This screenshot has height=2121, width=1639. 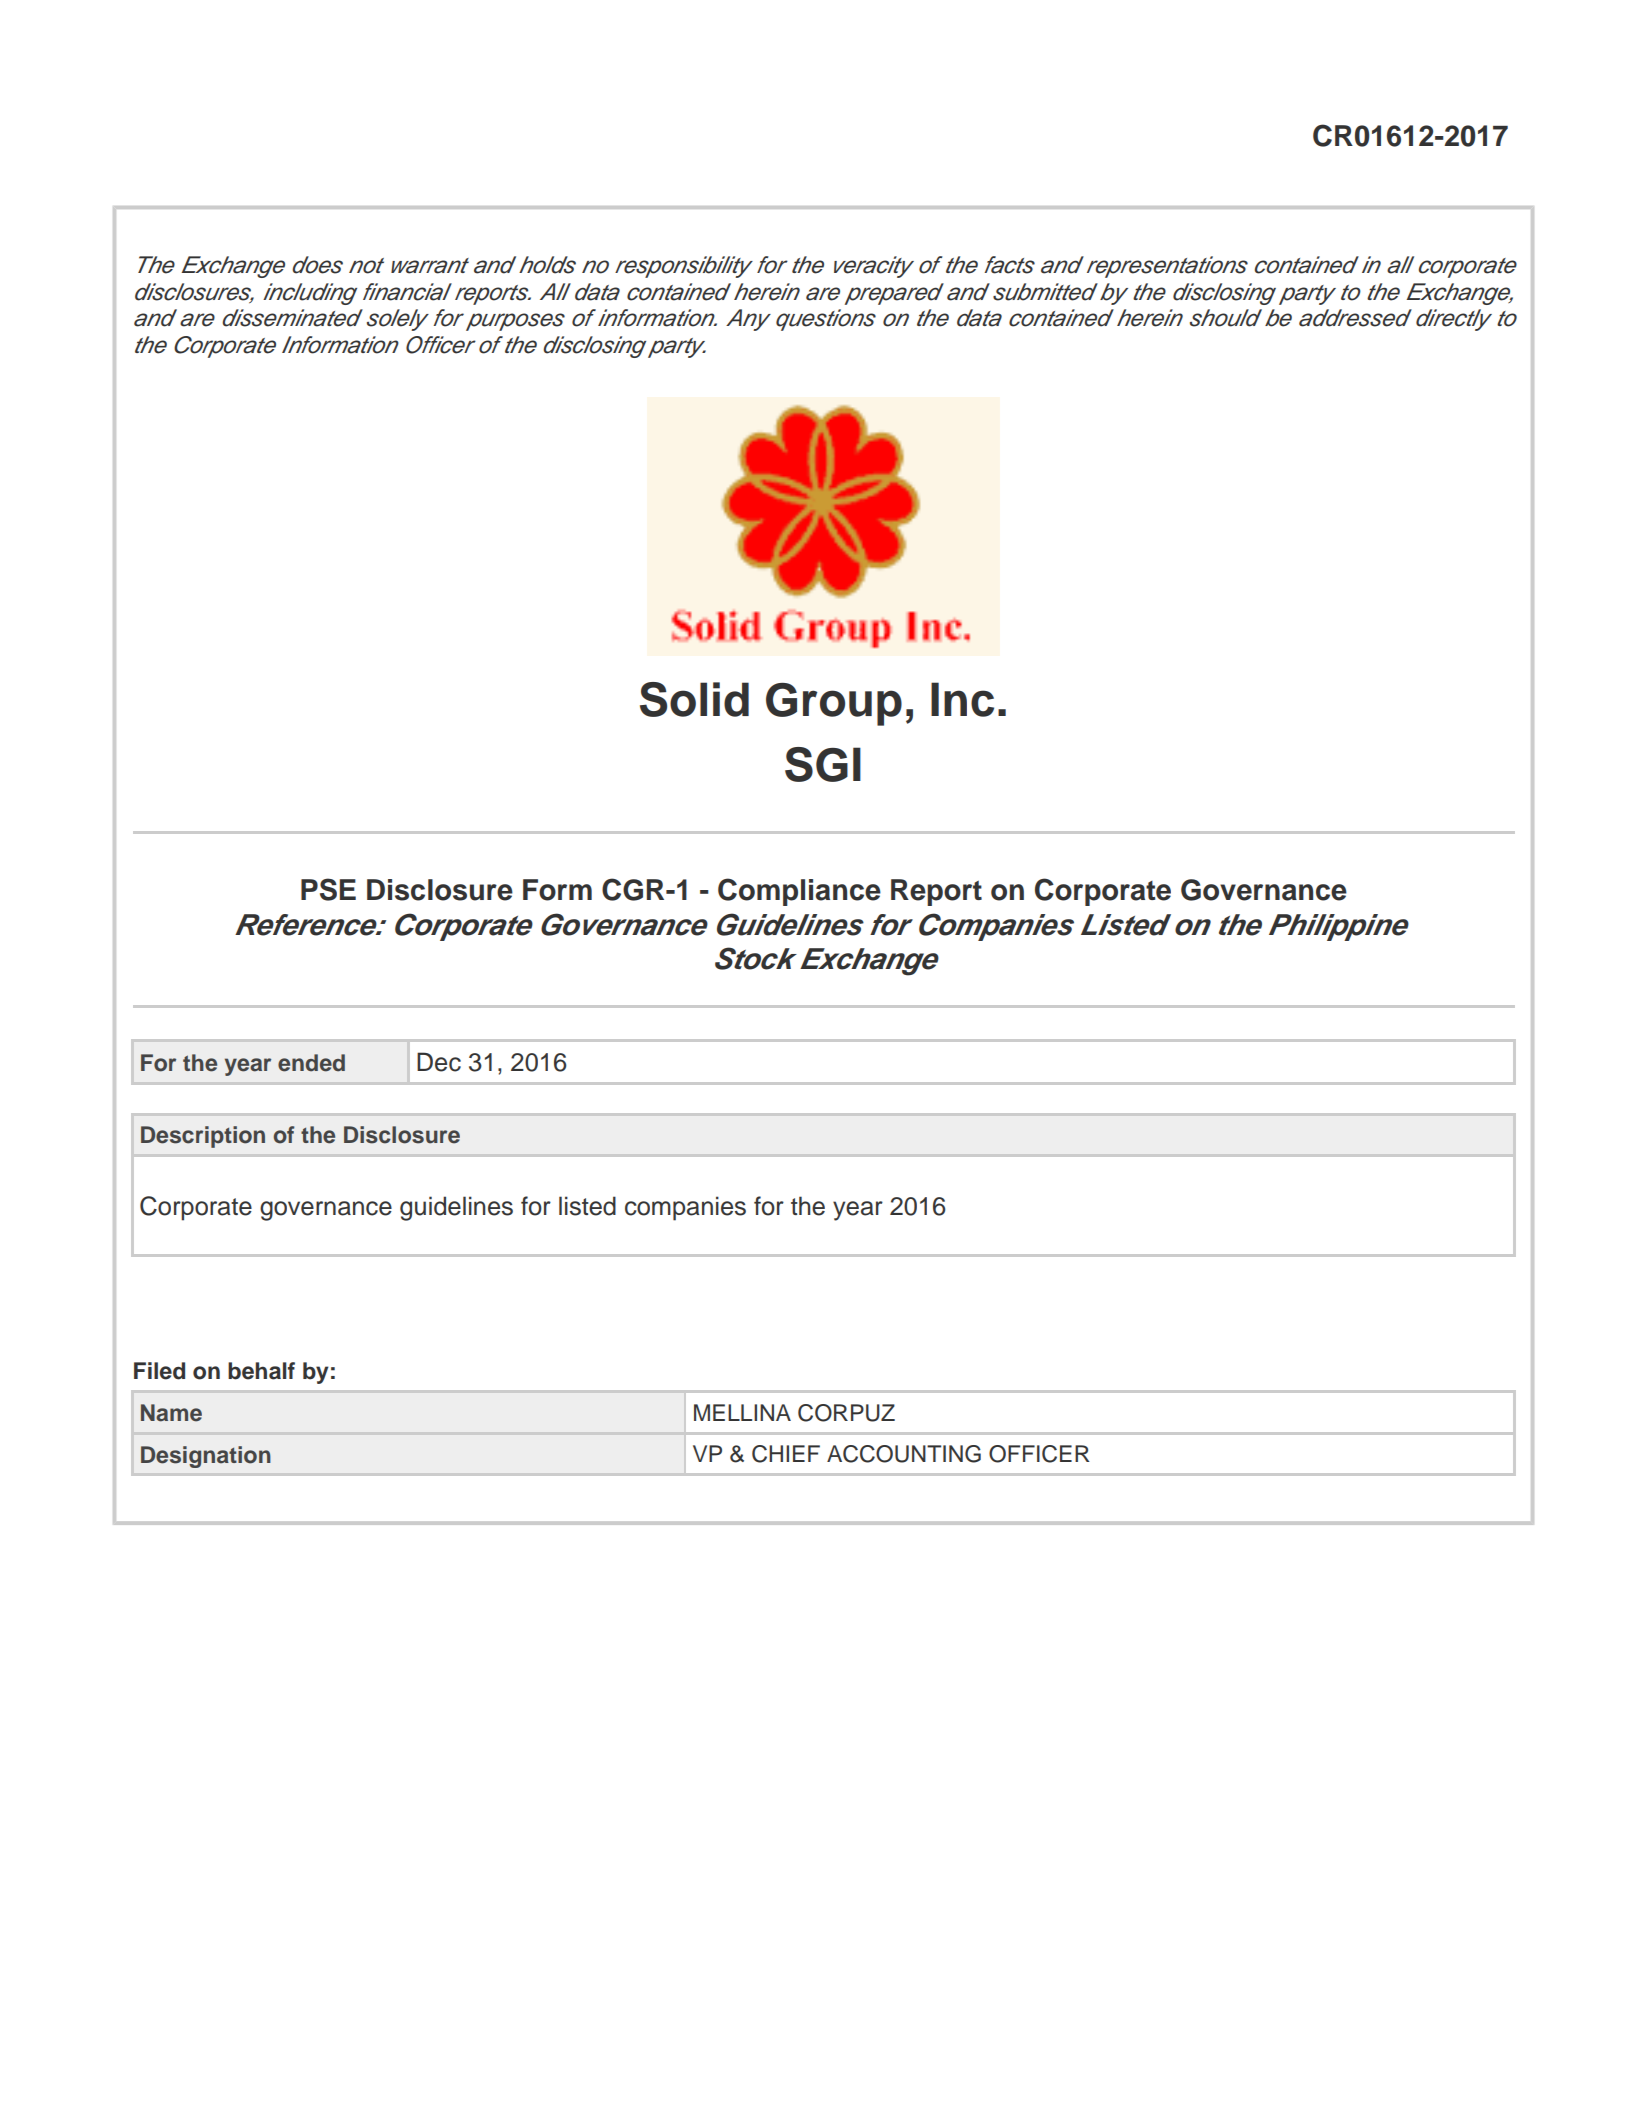 What do you see at coordinates (328, 889) in the screenshot?
I see `PSE` at bounding box center [328, 889].
